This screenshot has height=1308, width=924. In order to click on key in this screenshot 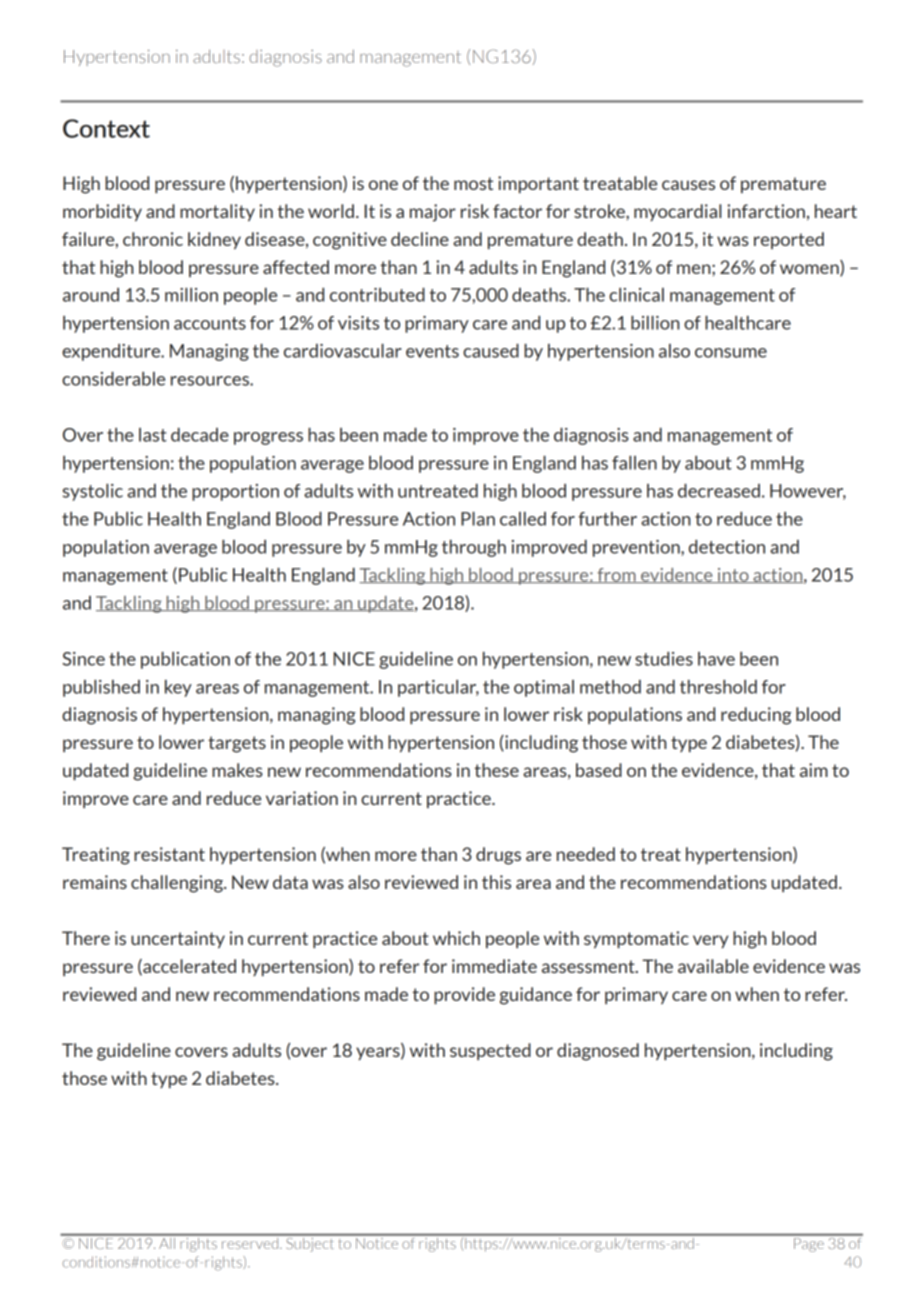, I will do `click(178, 688)`.
